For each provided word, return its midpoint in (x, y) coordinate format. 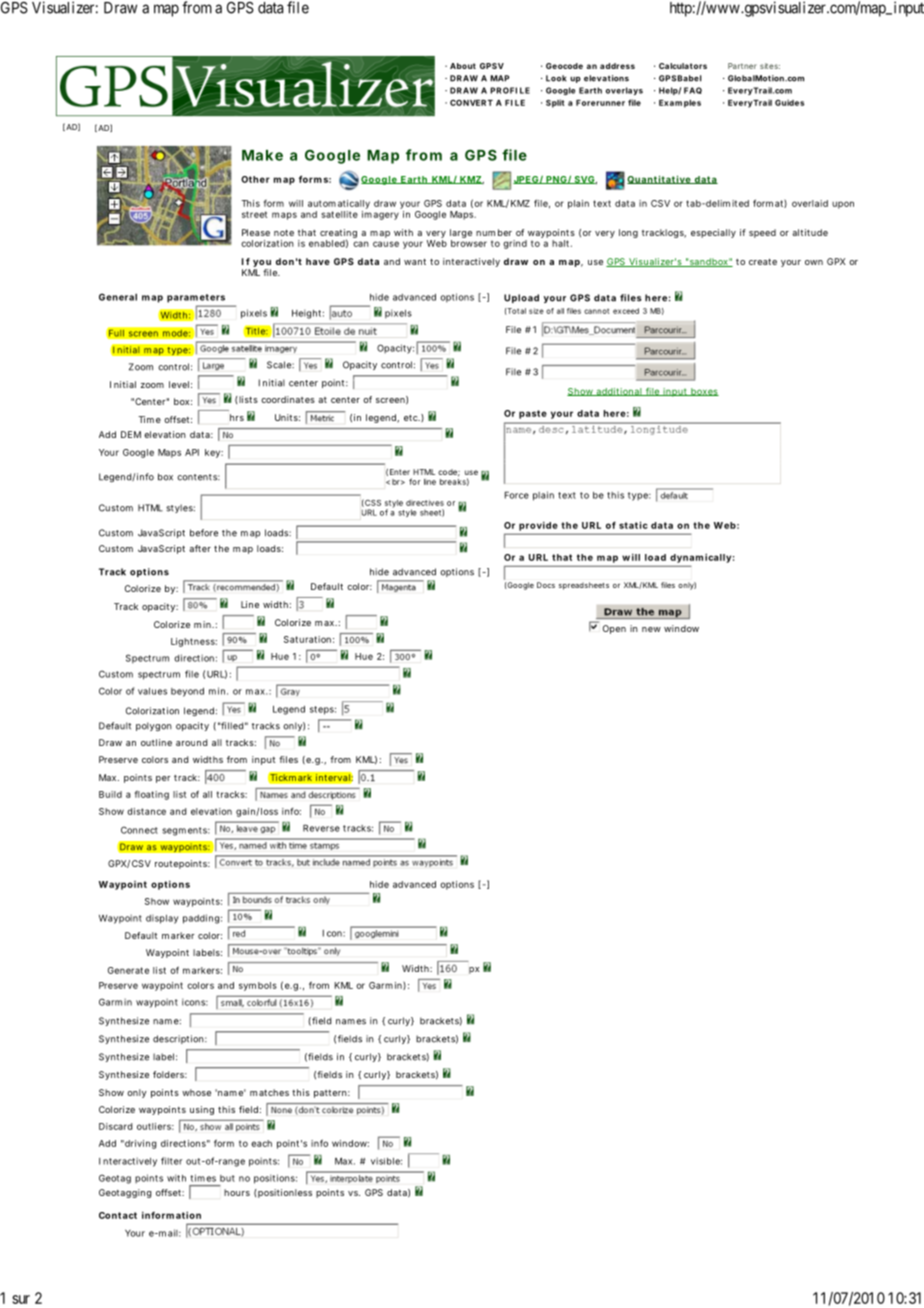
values (152, 691)
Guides (789, 102)
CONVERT (471, 103)
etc (412, 418)
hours (237, 1192)
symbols (258, 986)
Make (262, 155)
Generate (128, 970)
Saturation (307, 639)
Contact (118, 1215)
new (651, 629)
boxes (704, 392)
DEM (131, 434)
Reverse (321, 828)
